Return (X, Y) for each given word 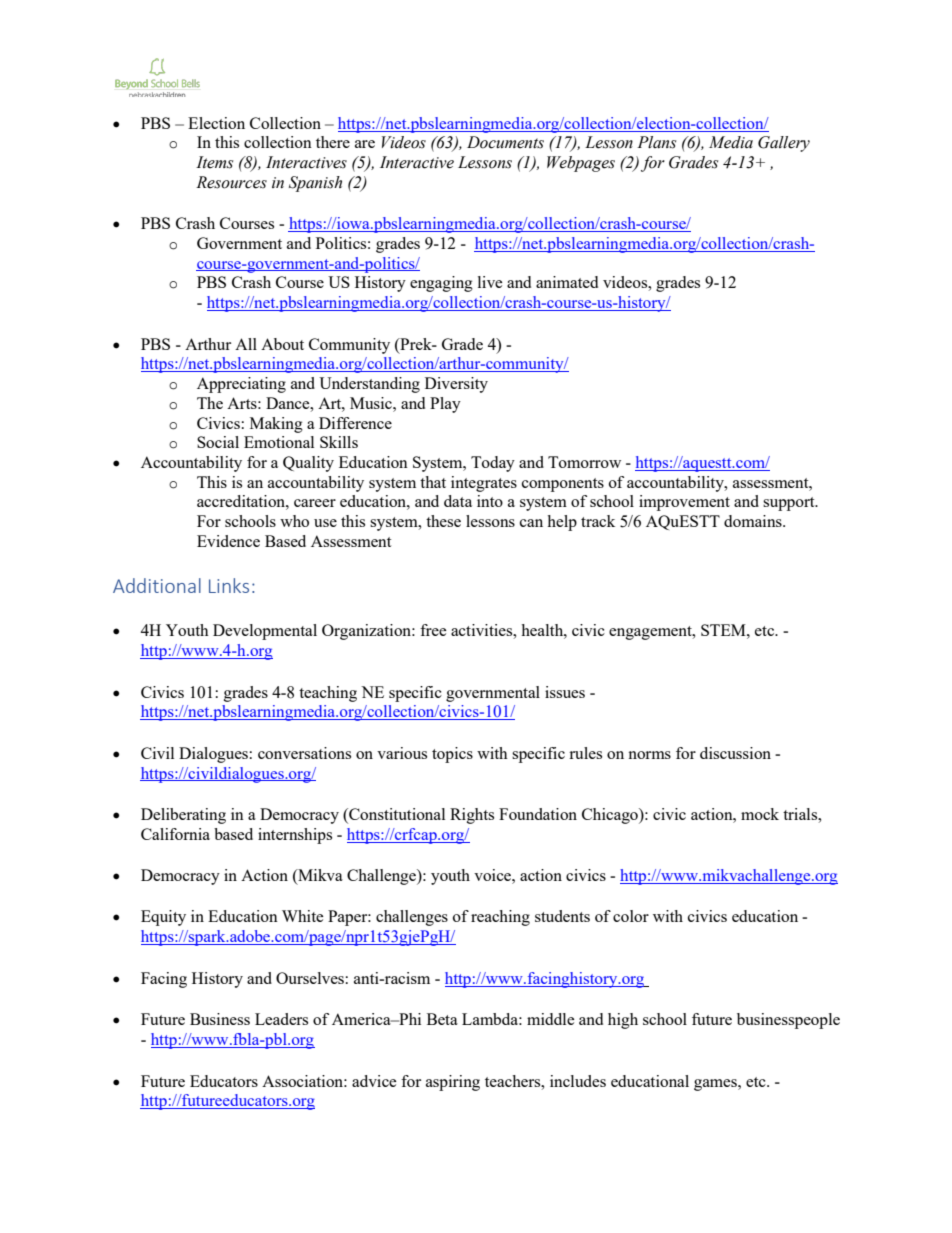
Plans (656, 142)
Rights (472, 816)
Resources (231, 182)
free (433, 630)
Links (229, 585)
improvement (684, 503)
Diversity (456, 385)
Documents (505, 142)
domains (754, 521)
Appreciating (241, 385)
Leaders (281, 1019)
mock (760, 814)
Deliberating (183, 816)
